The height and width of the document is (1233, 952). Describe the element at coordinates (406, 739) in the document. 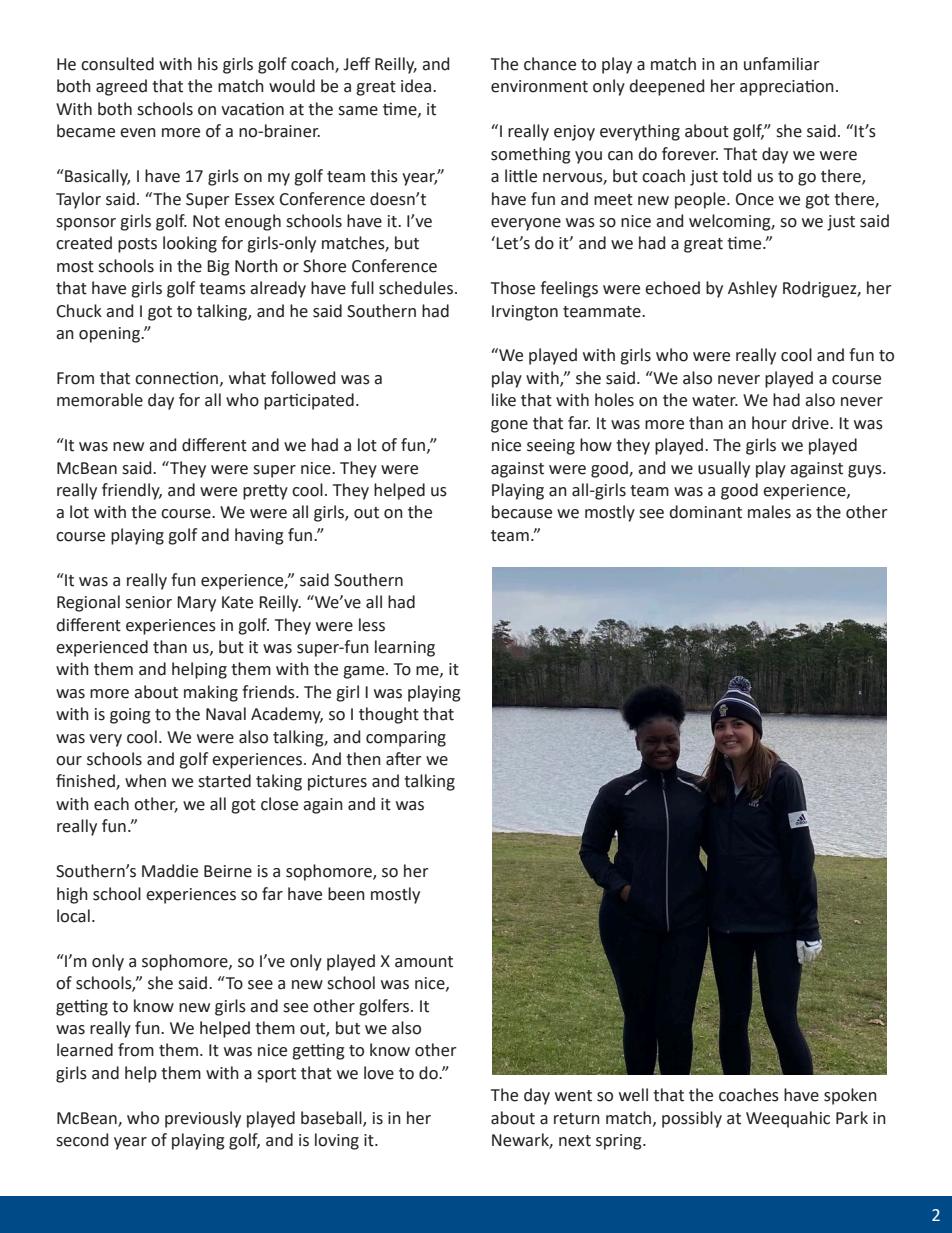

I see `comparing` at that location.
